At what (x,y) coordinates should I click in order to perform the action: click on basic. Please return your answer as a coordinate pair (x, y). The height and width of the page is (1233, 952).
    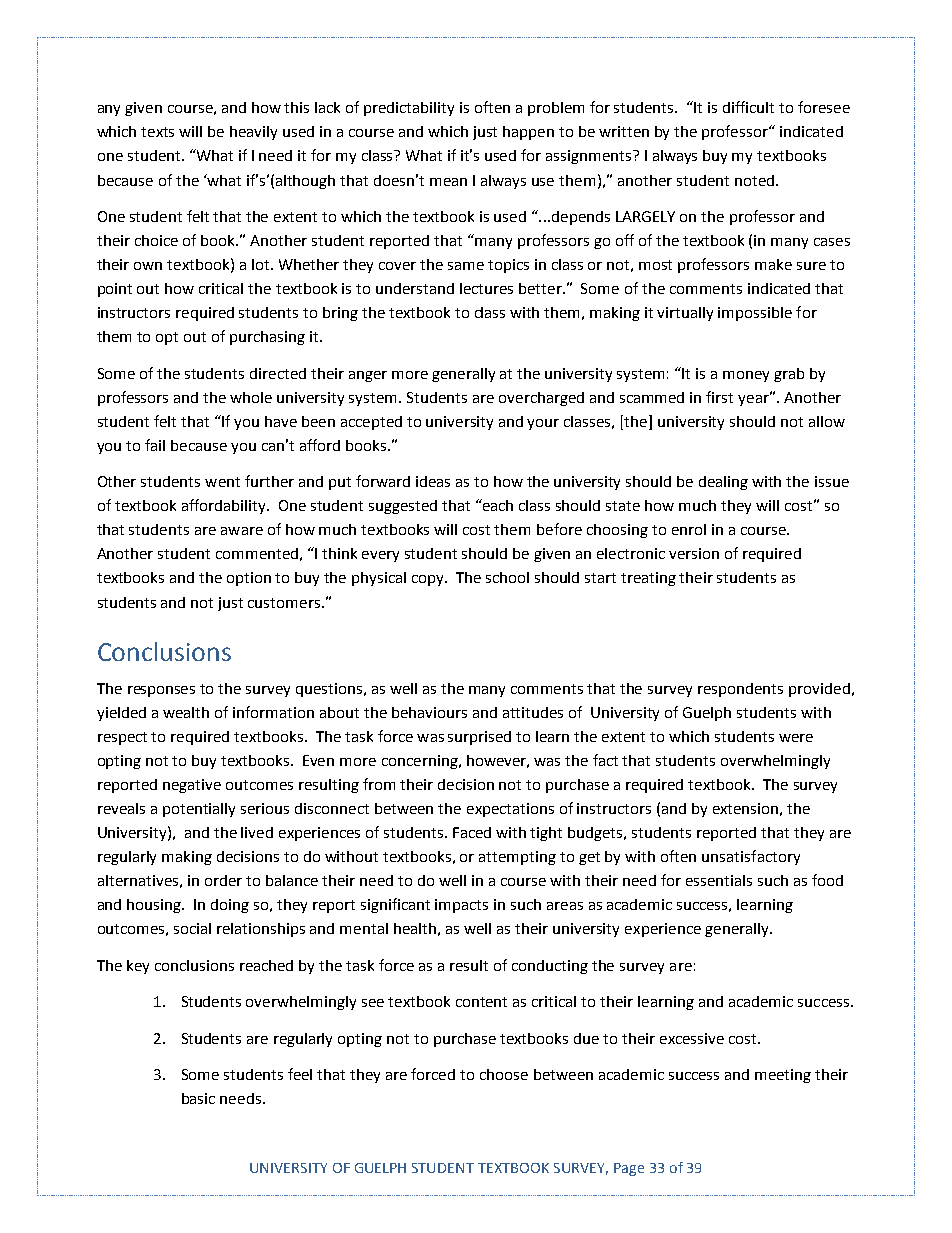
    Looking at the image, I should click on (198, 1098).
